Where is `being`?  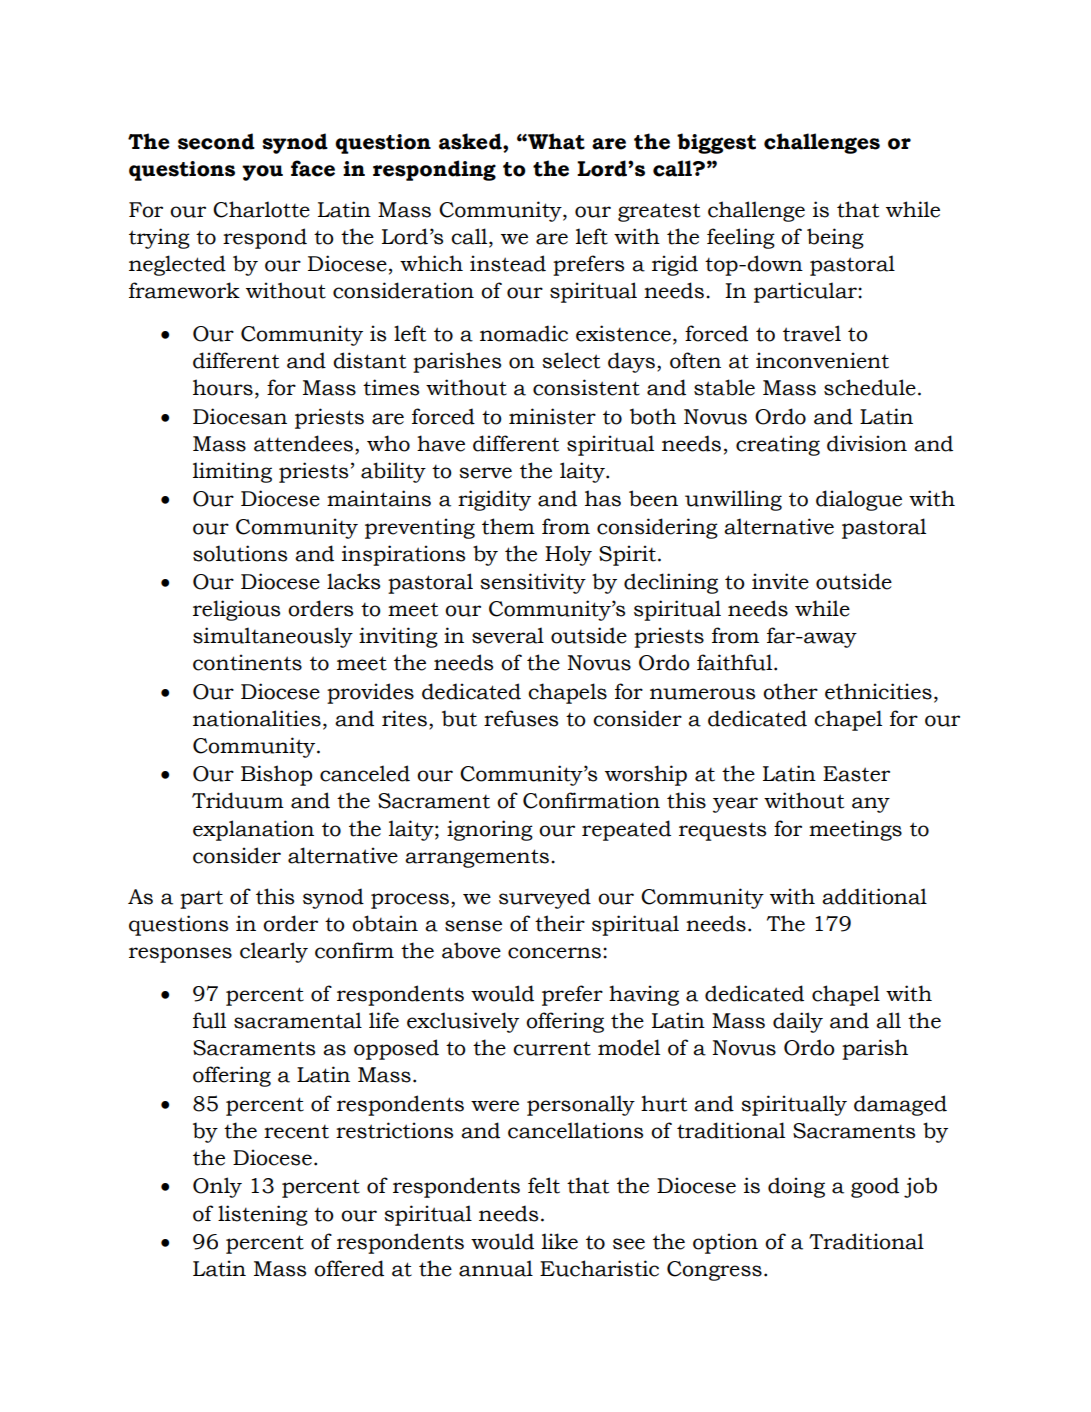 being is located at coordinates (835, 238).
